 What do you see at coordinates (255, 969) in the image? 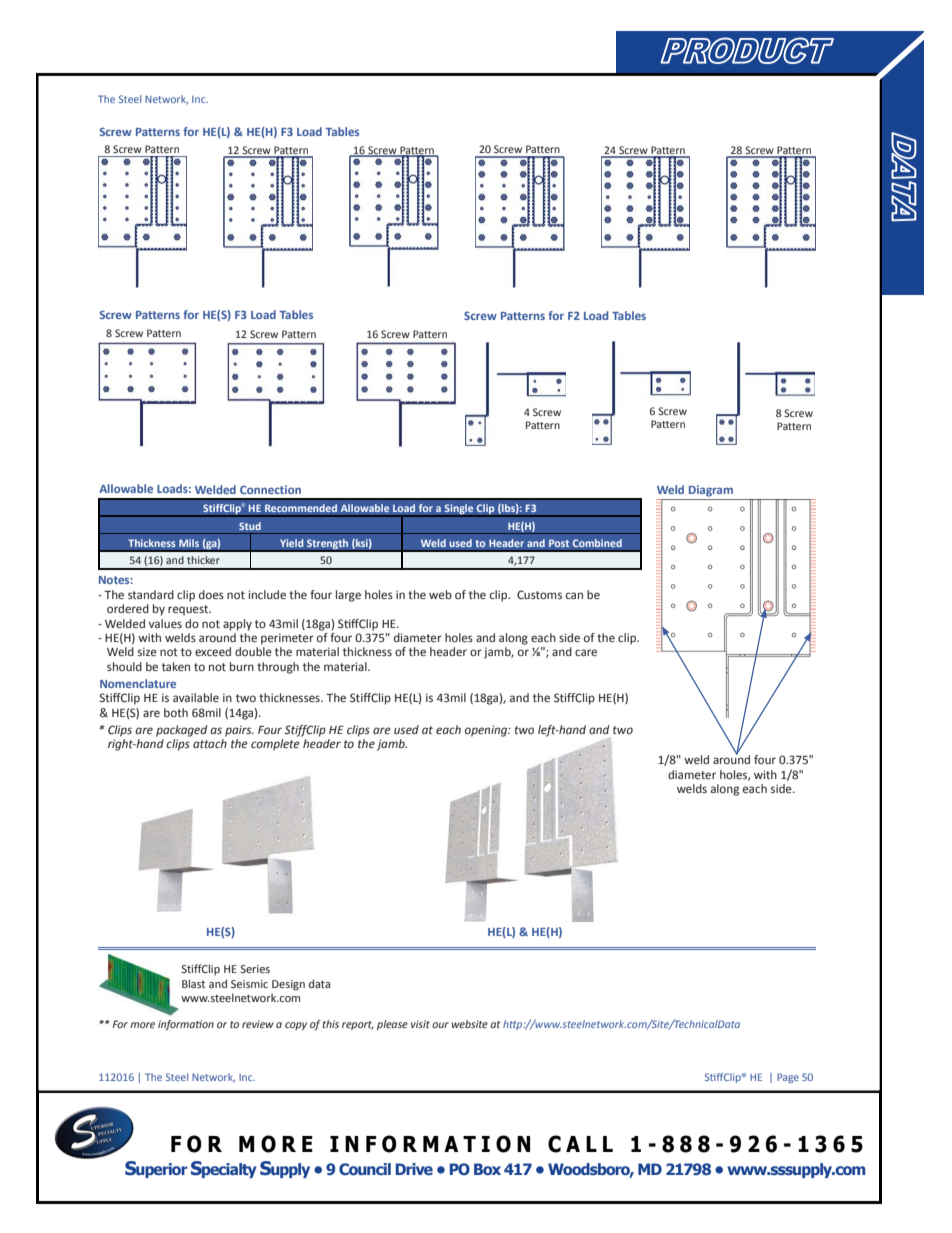
I see `Series` at bounding box center [255, 969].
